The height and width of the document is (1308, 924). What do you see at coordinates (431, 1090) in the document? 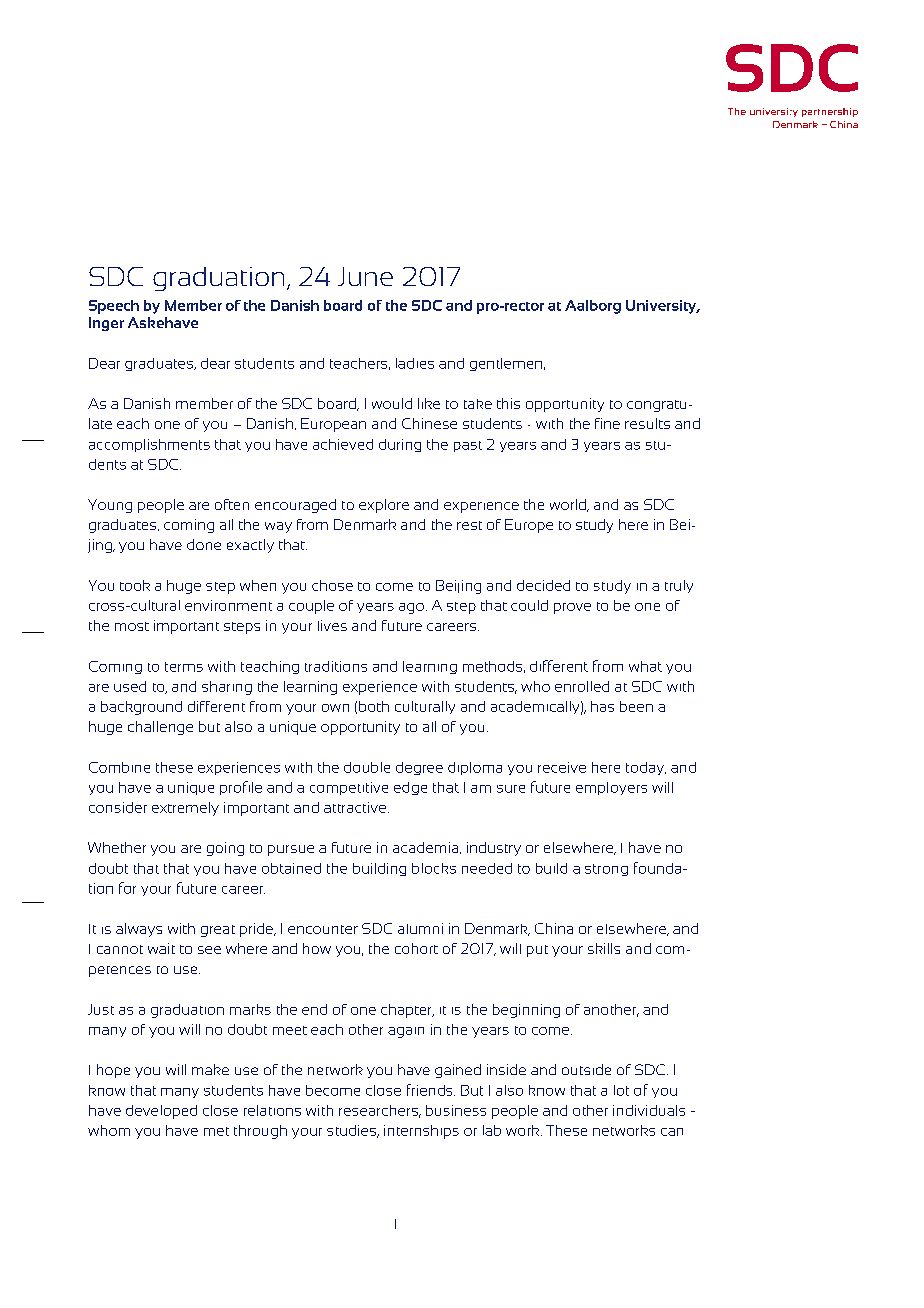
I see `friends` at bounding box center [431, 1090].
